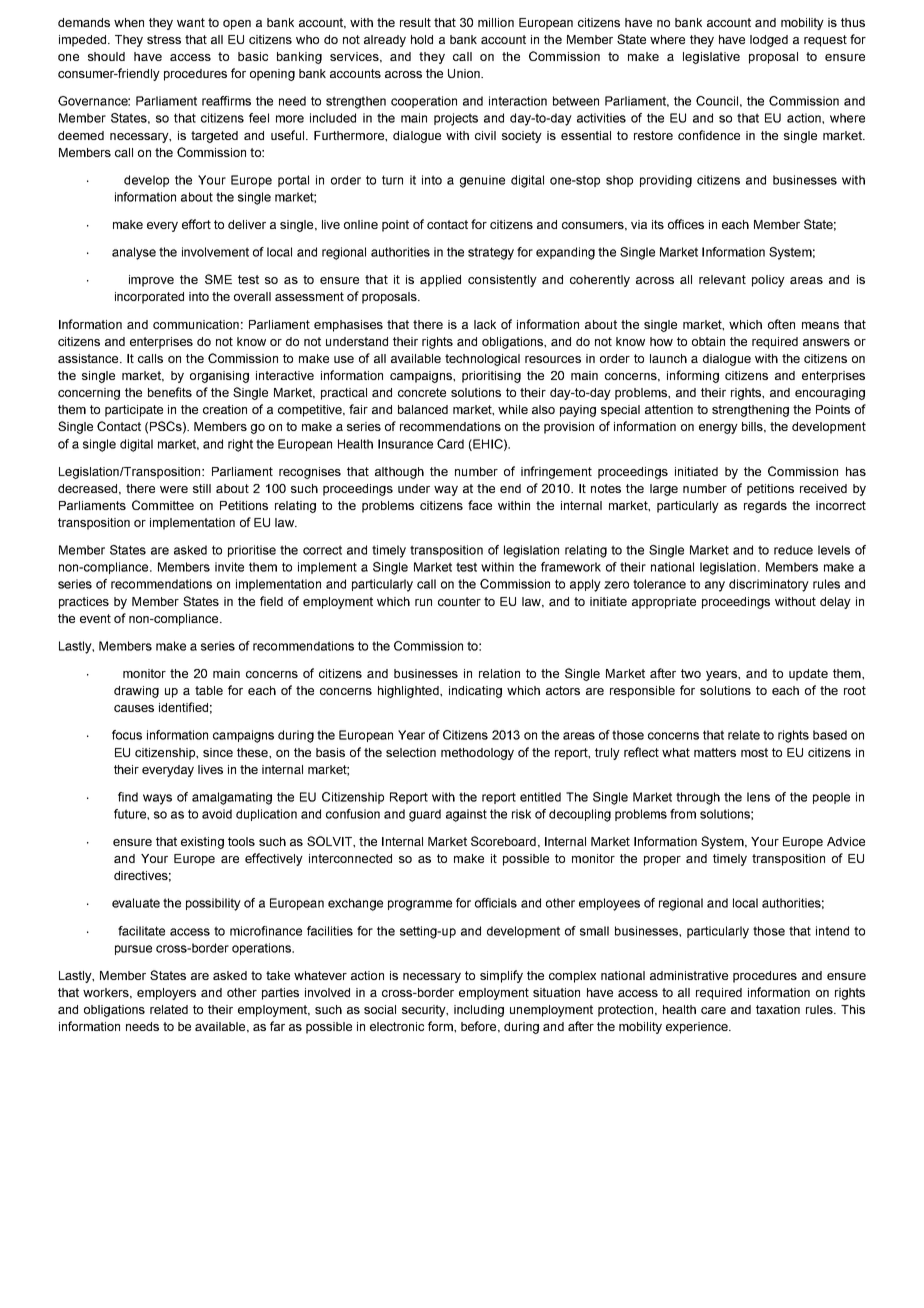 The width and height of the page is (924, 1308). What do you see at coordinates (778, 1009) in the page?
I see `taxation` at bounding box center [778, 1009].
